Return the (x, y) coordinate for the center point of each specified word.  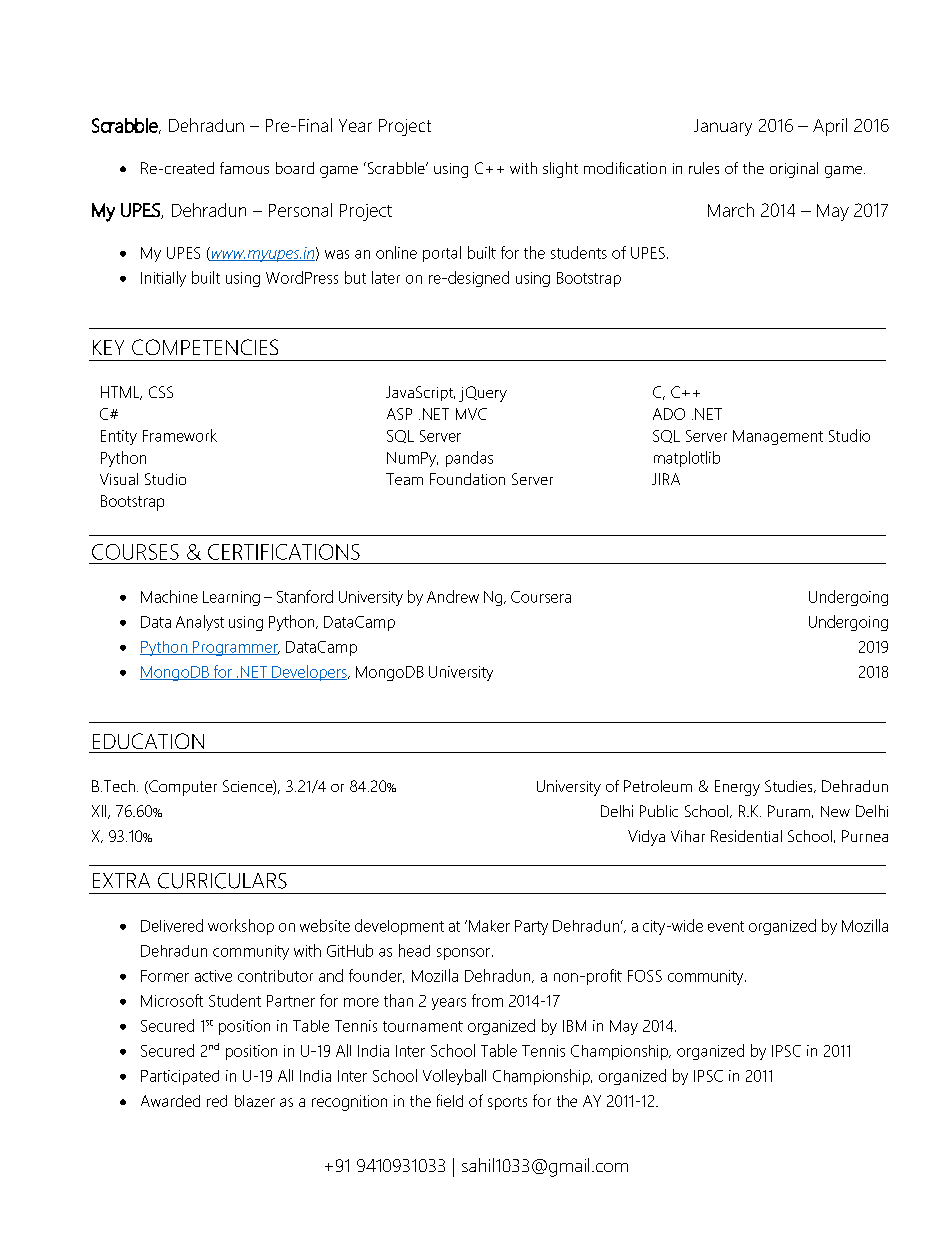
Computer (182, 788)
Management (778, 437)
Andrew (453, 596)
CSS (161, 392)
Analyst (200, 623)
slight (560, 170)
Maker (489, 926)
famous (244, 168)
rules (704, 168)
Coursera (541, 597)
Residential (746, 836)
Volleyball (454, 1077)
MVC (471, 414)
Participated (180, 1077)
